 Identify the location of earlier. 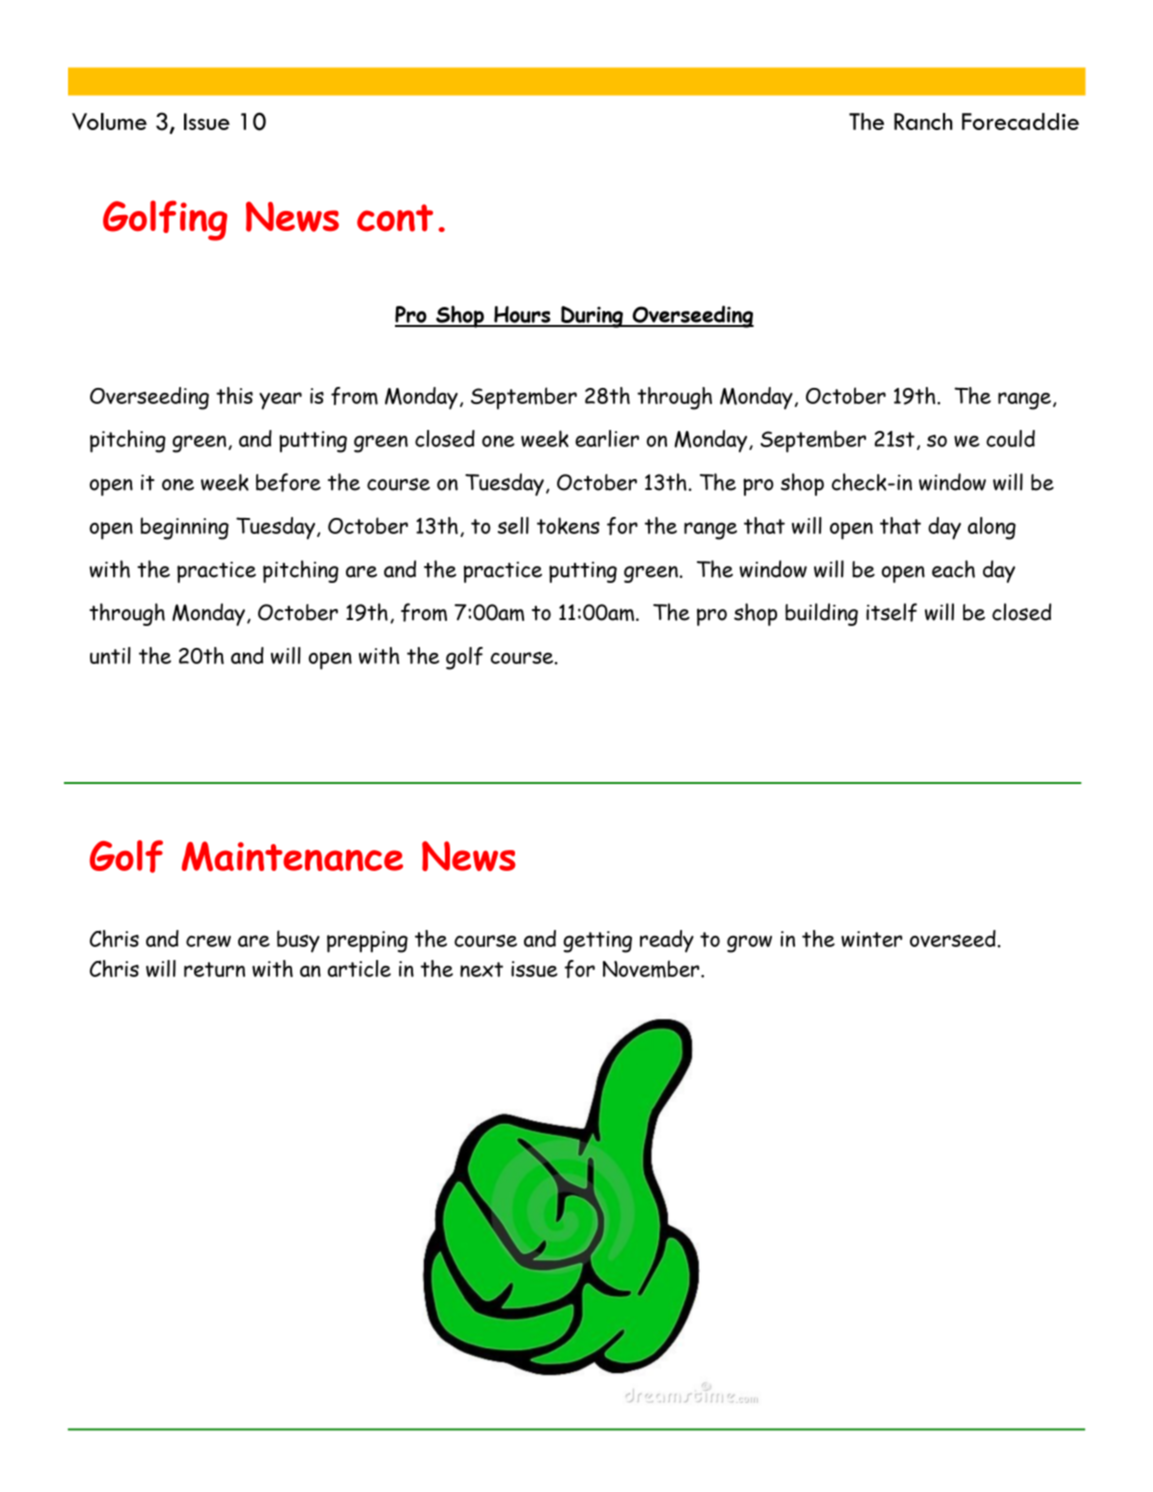
(607, 438).
